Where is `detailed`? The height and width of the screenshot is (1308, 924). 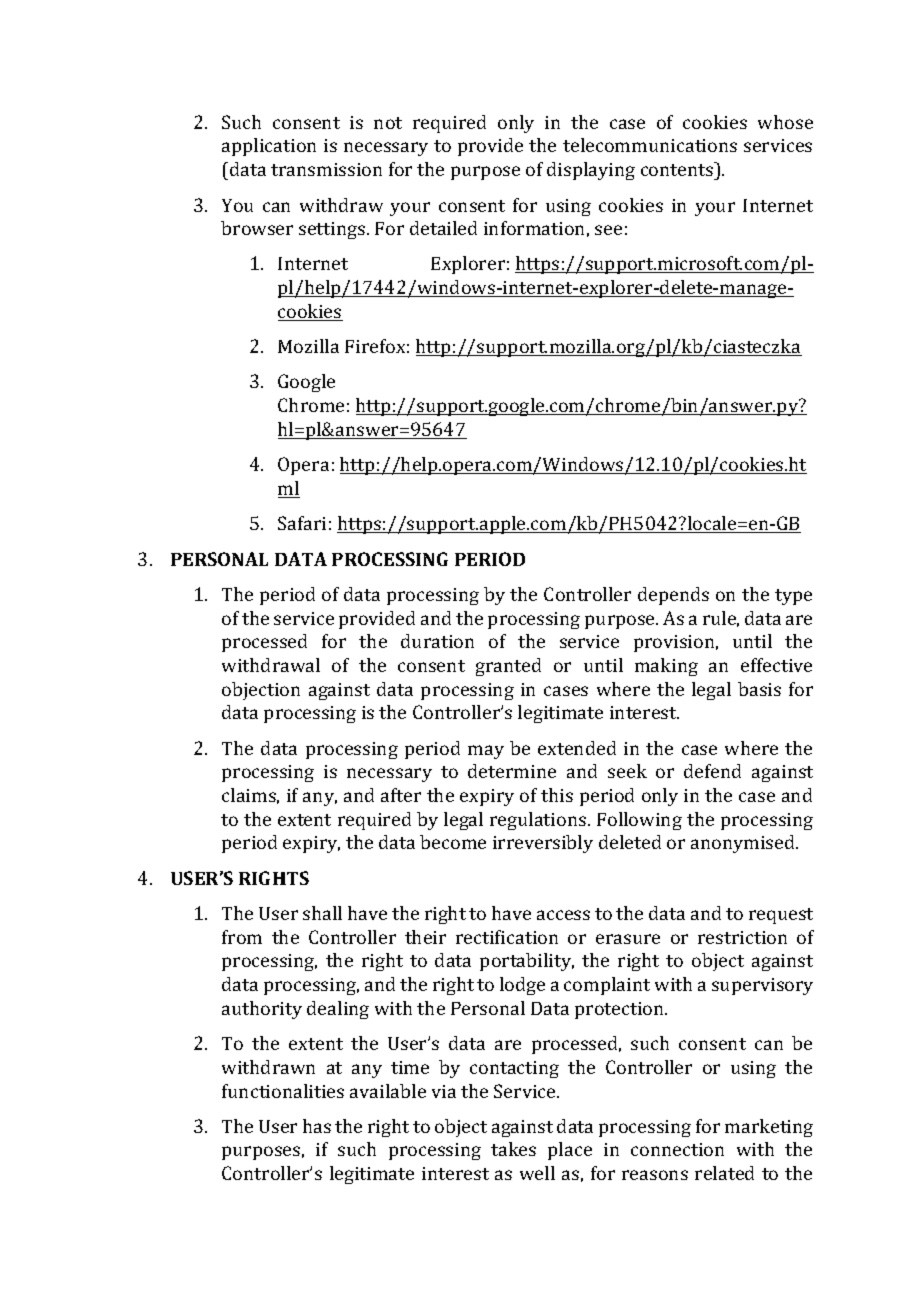 detailed is located at coordinates (443, 228).
